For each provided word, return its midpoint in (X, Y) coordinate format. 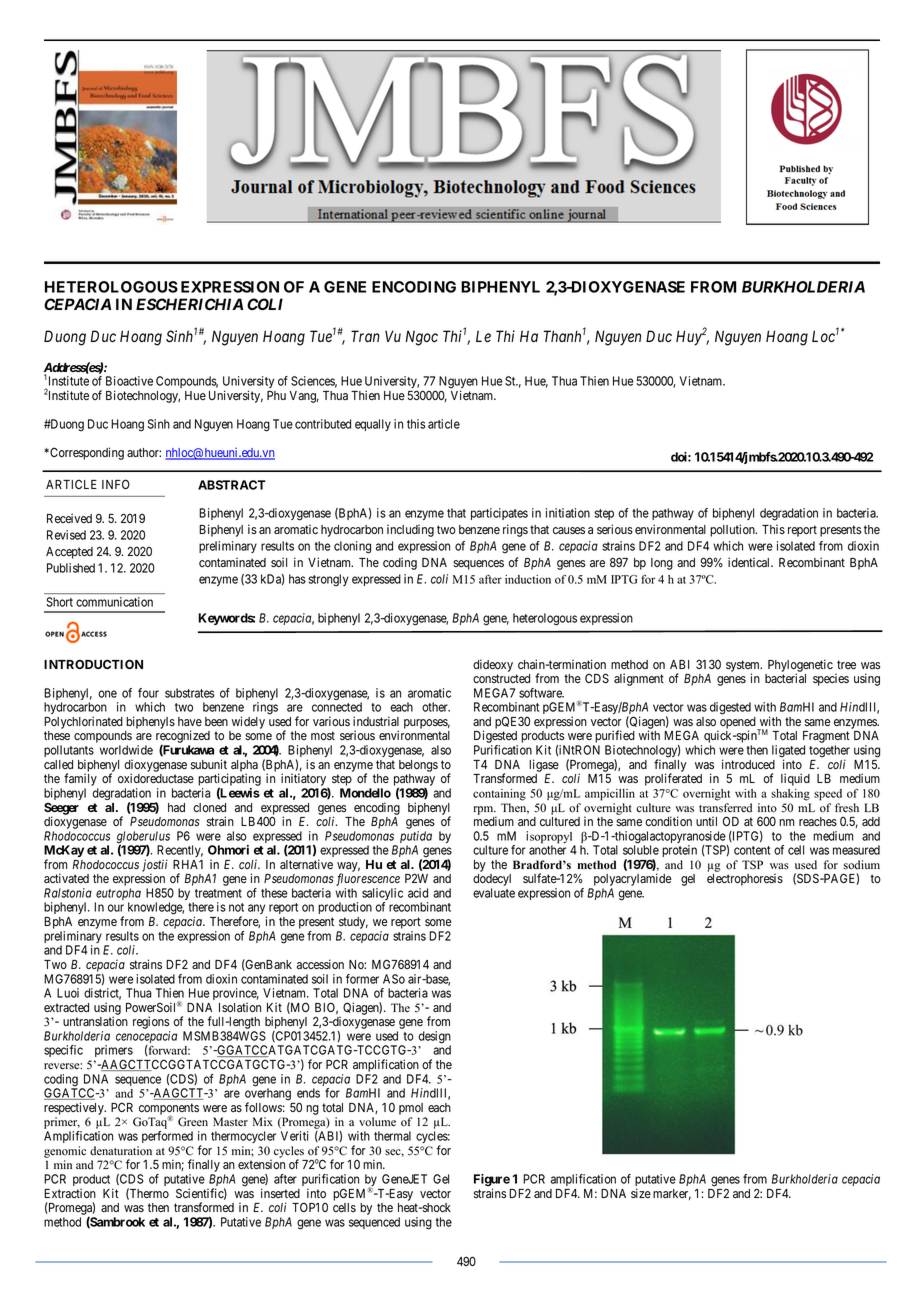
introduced (748, 764)
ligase (544, 765)
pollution (733, 530)
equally (373, 425)
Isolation (240, 1007)
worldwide (126, 750)
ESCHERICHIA (189, 304)
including (410, 530)
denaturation (121, 1151)
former (362, 979)
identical (750, 562)
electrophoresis (745, 879)
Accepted (69, 553)
